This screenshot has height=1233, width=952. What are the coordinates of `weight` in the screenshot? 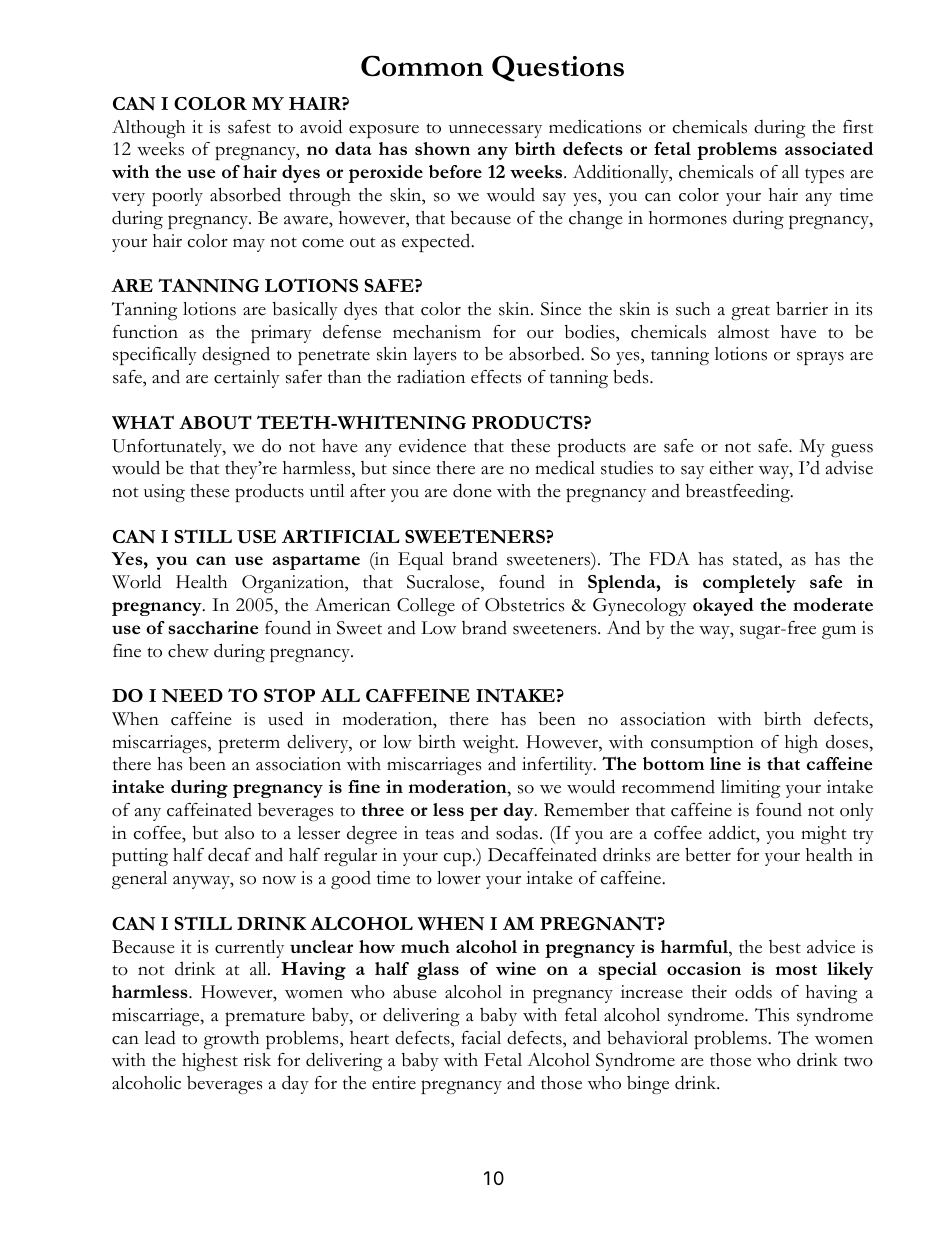 It's located at (490, 744).
